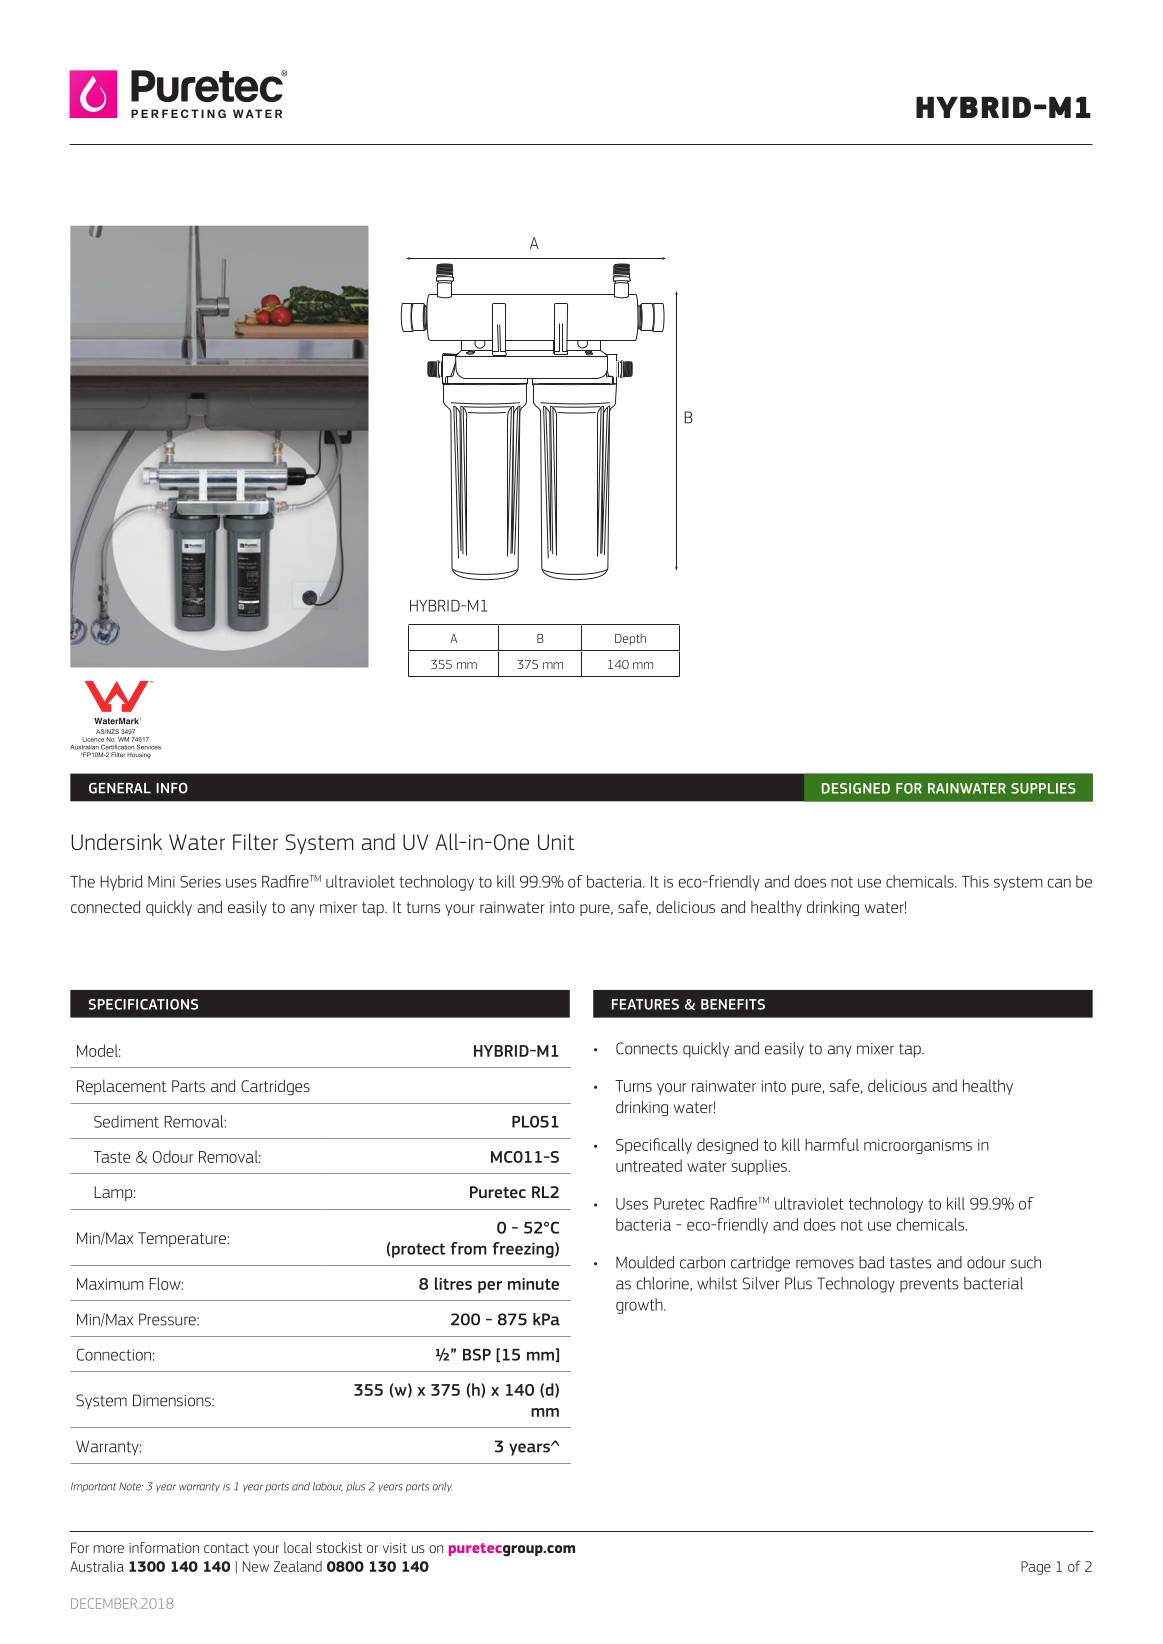 The width and height of the screenshot is (1163, 1644). Describe the element at coordinates (1059, 883) in the screenshot. I see `can` at that location.
